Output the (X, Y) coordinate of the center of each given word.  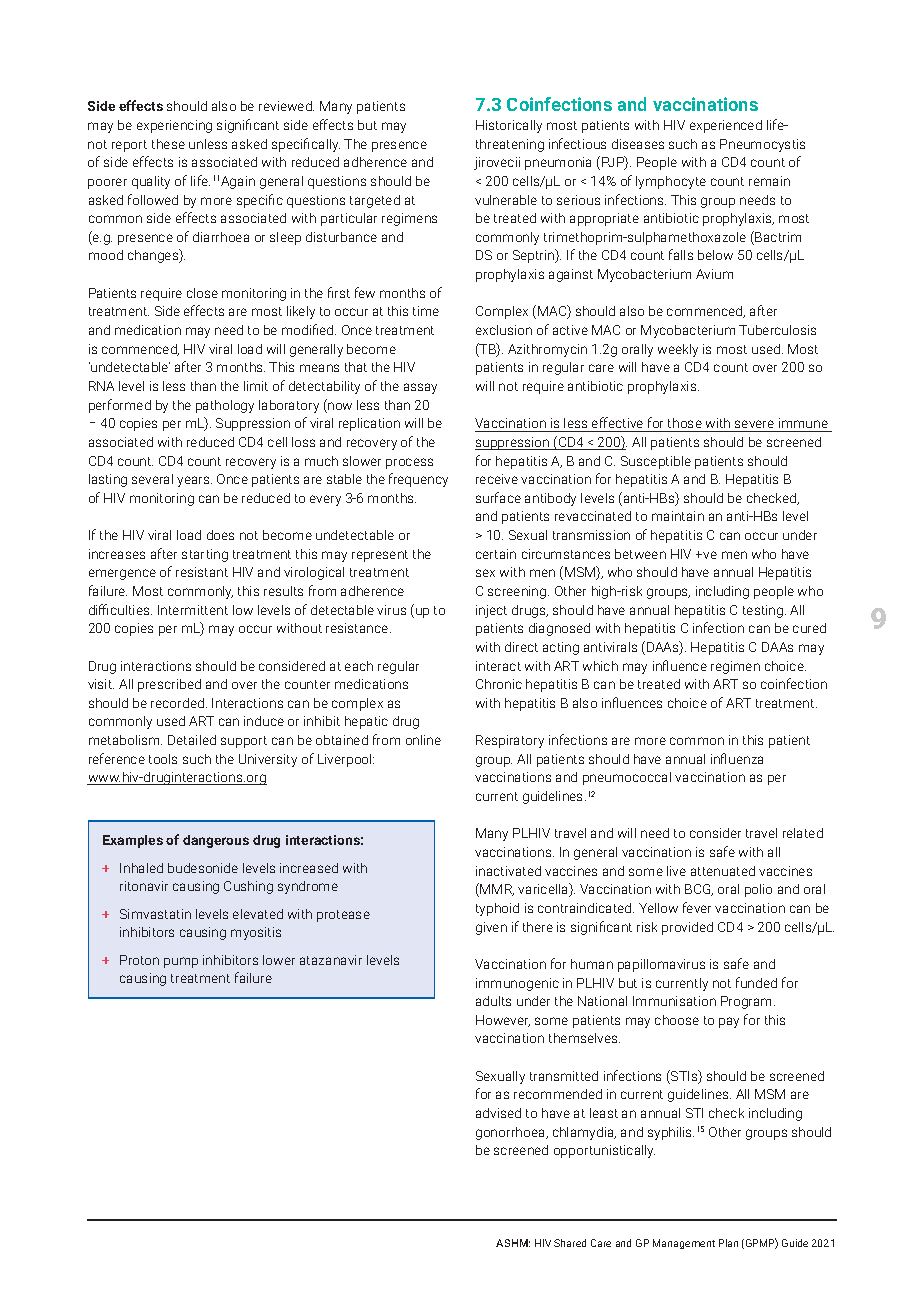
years (194, 481)
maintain (678, 516)
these (168, 144)
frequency (418, 480)
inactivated (508, 871)
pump (181, 962)
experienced (726, 126)
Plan (728, 1243)
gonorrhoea (512, 1133)
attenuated (723, 871)
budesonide (203, 868)
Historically (509, 126)
